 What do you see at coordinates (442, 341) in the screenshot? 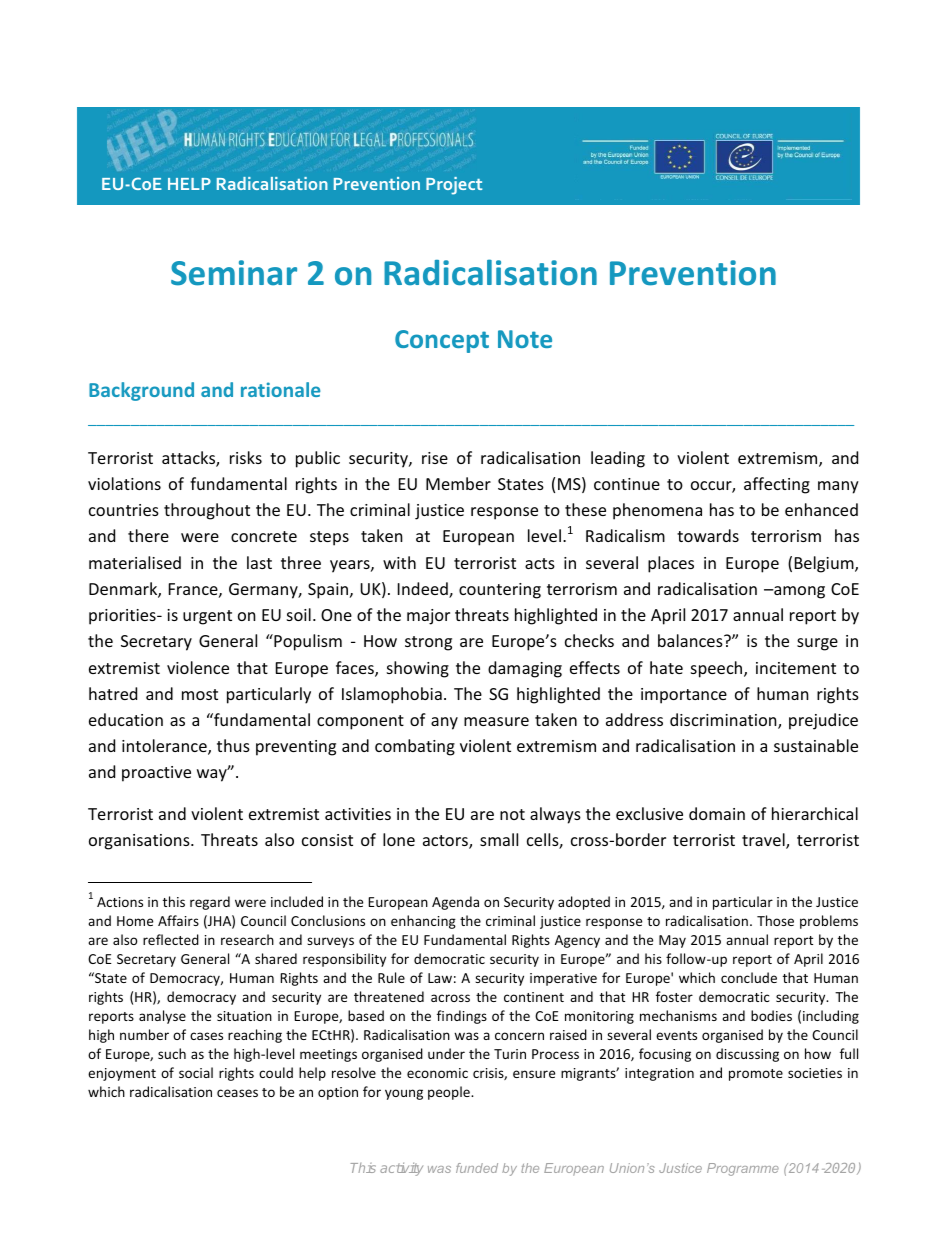
I see `Concept` at bounding box center [442, 341].
